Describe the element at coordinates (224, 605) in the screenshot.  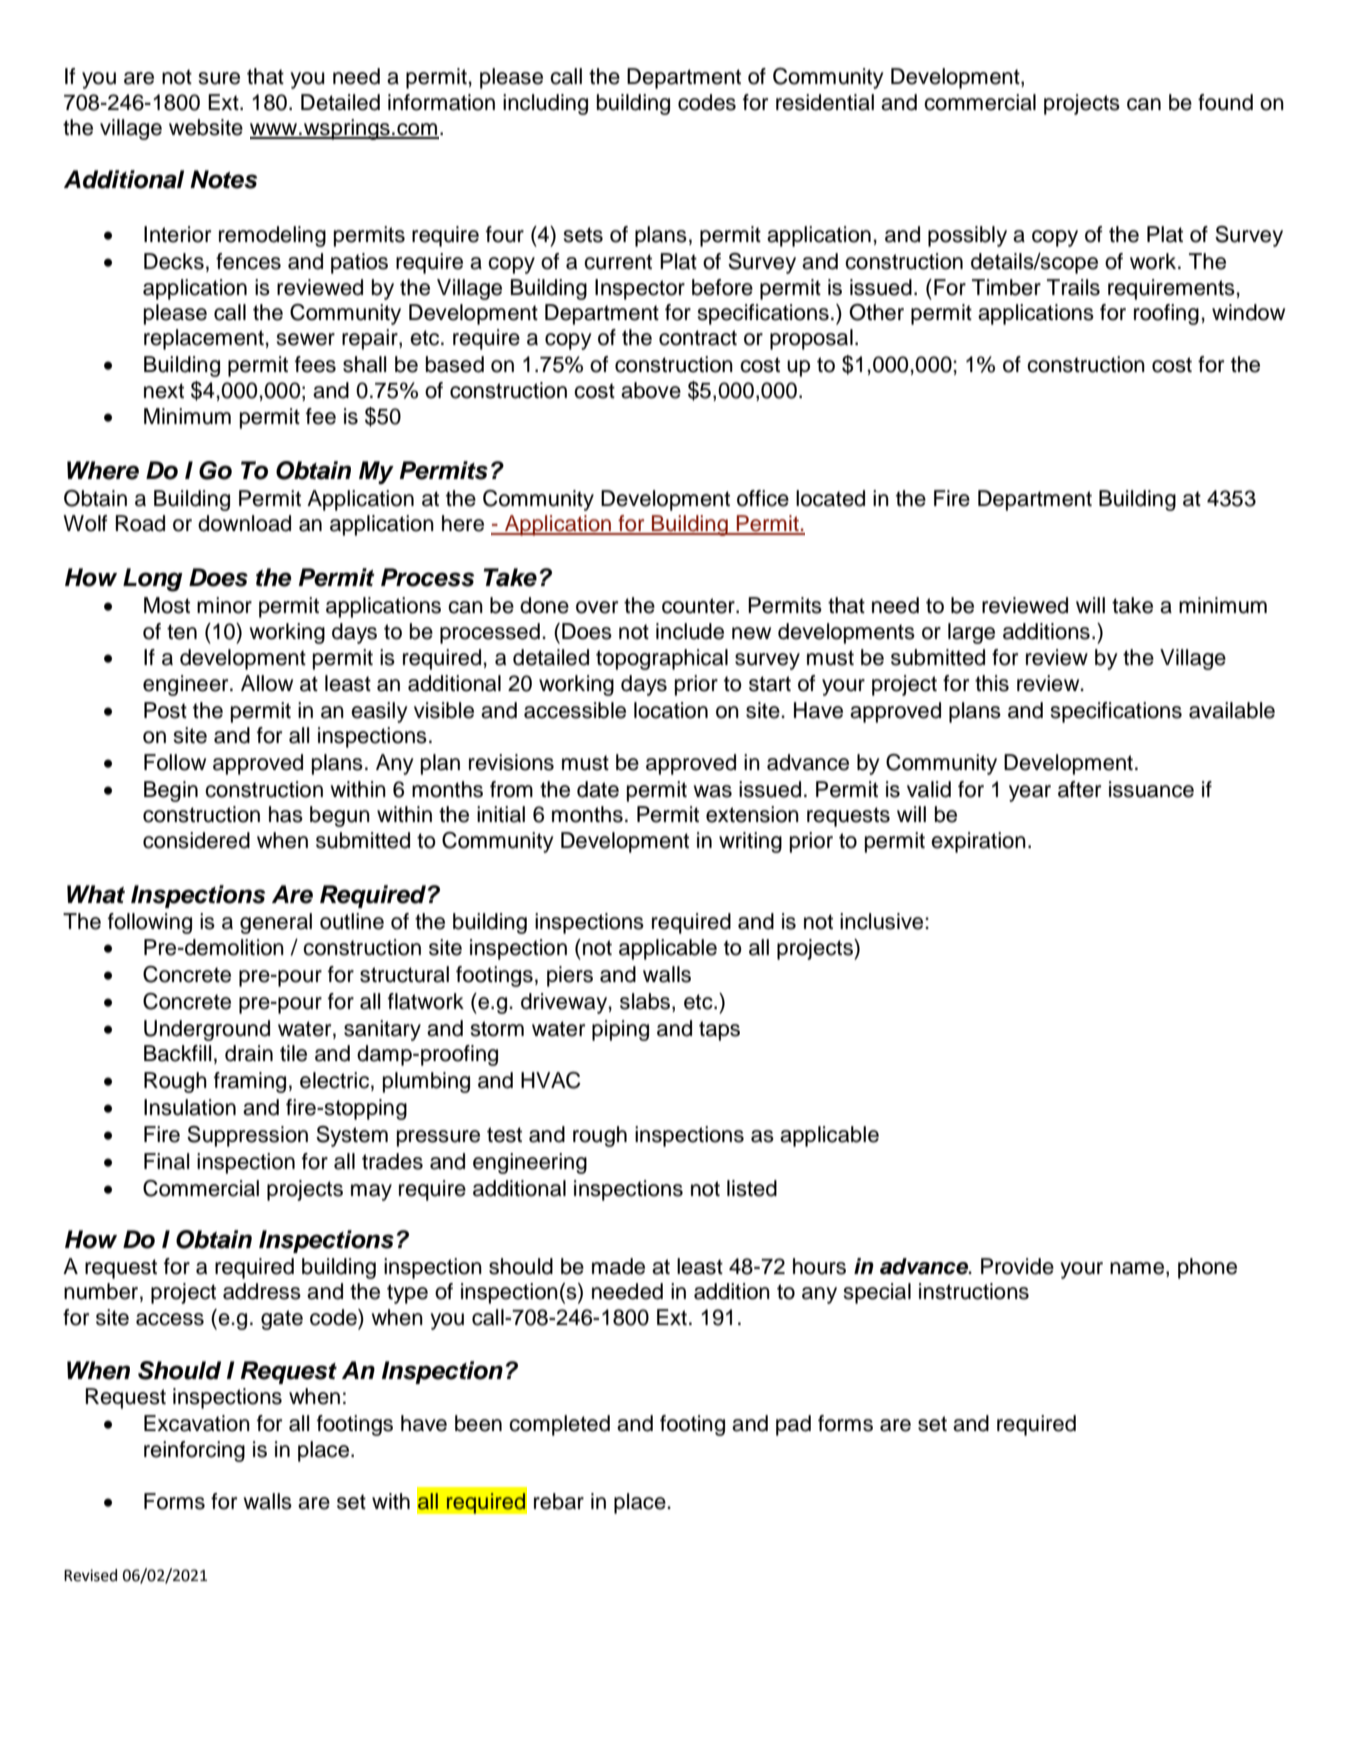
I see `minor` at that location.
